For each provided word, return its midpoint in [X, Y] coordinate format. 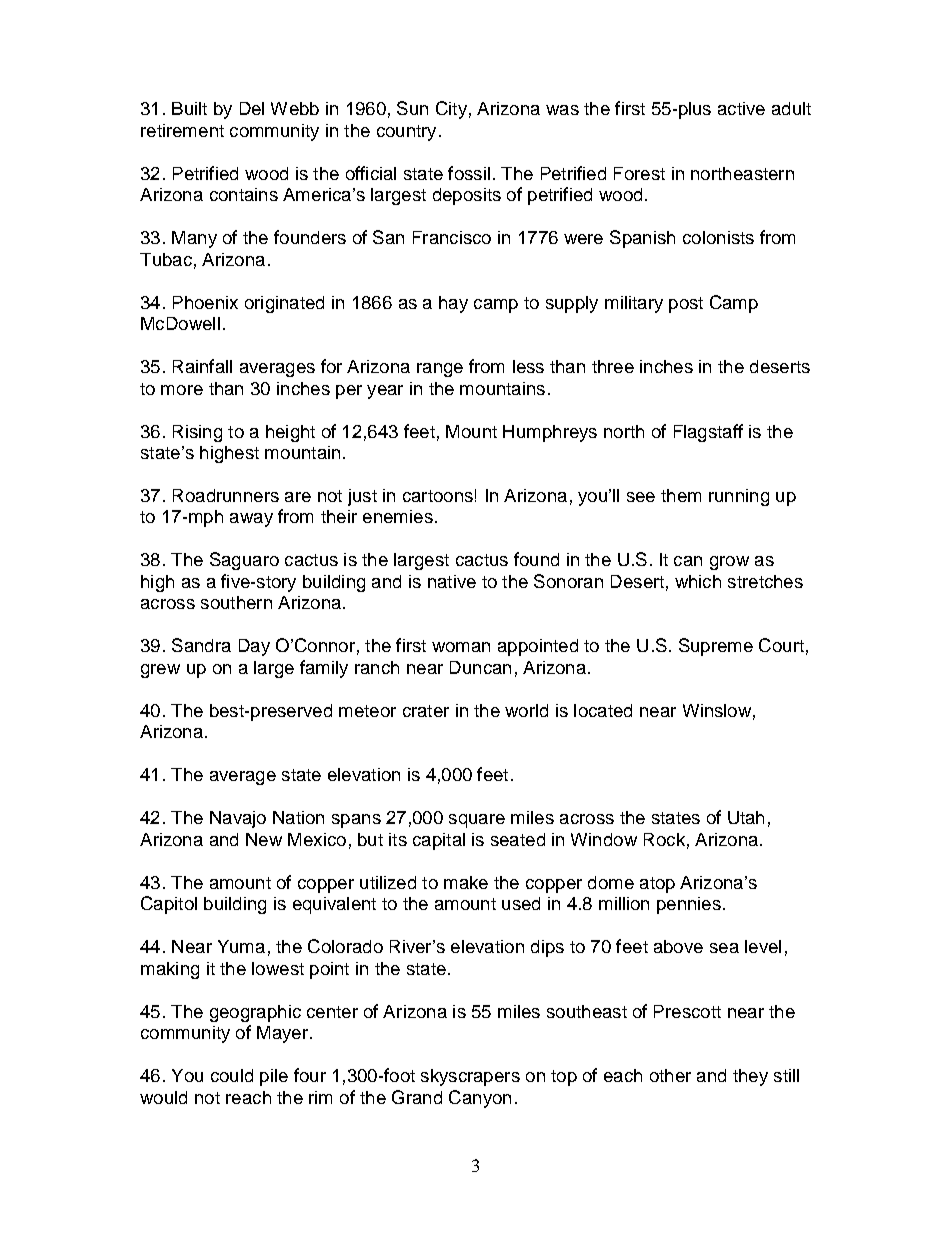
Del [252, 108]
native [452, 581]
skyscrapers [470, 1077]
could [232, 1075]
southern [236, 602]
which [698, 581]
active [741, 108]
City [451, 110]
